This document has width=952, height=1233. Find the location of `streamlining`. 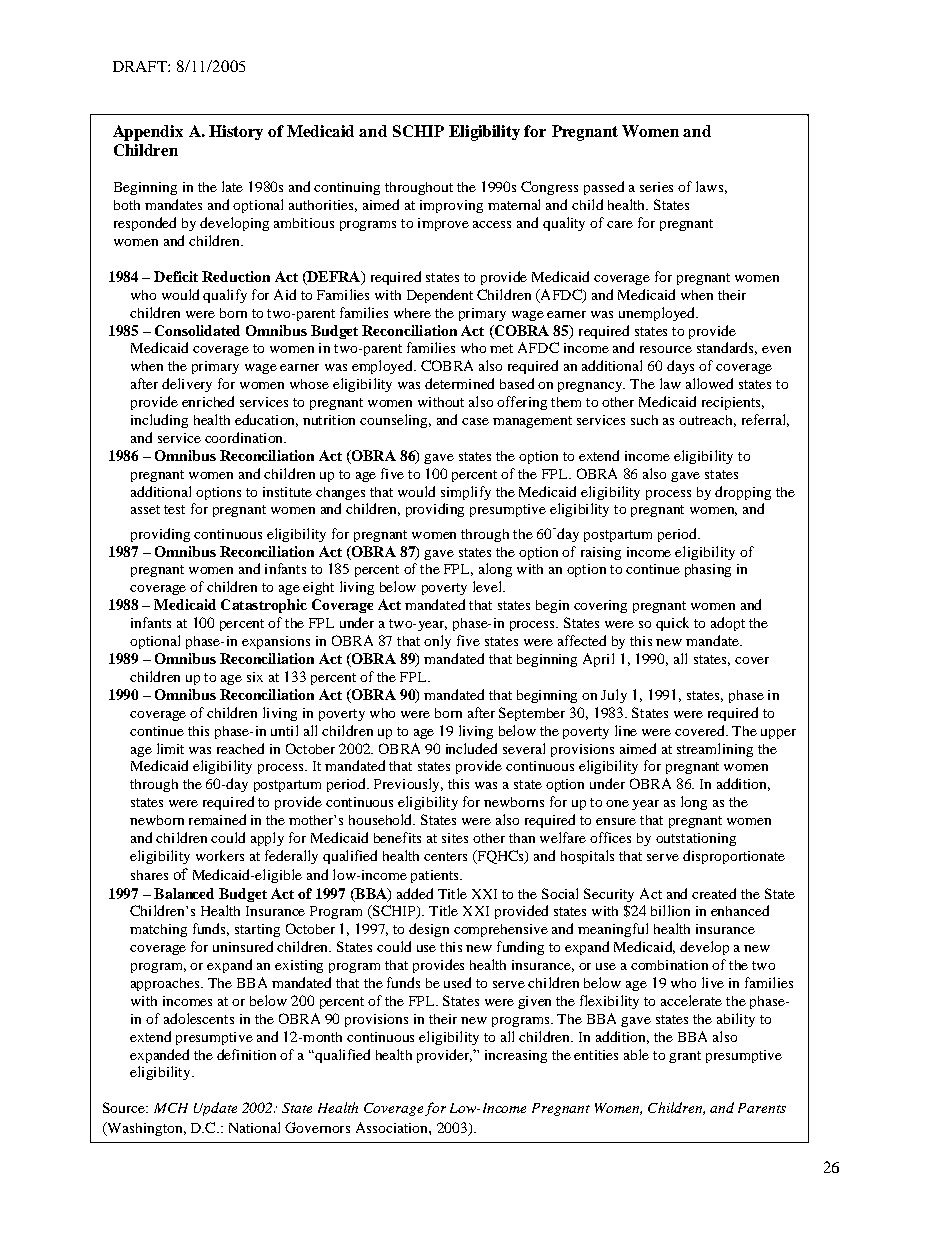

streamlining is located at coordinates (715, 750).
